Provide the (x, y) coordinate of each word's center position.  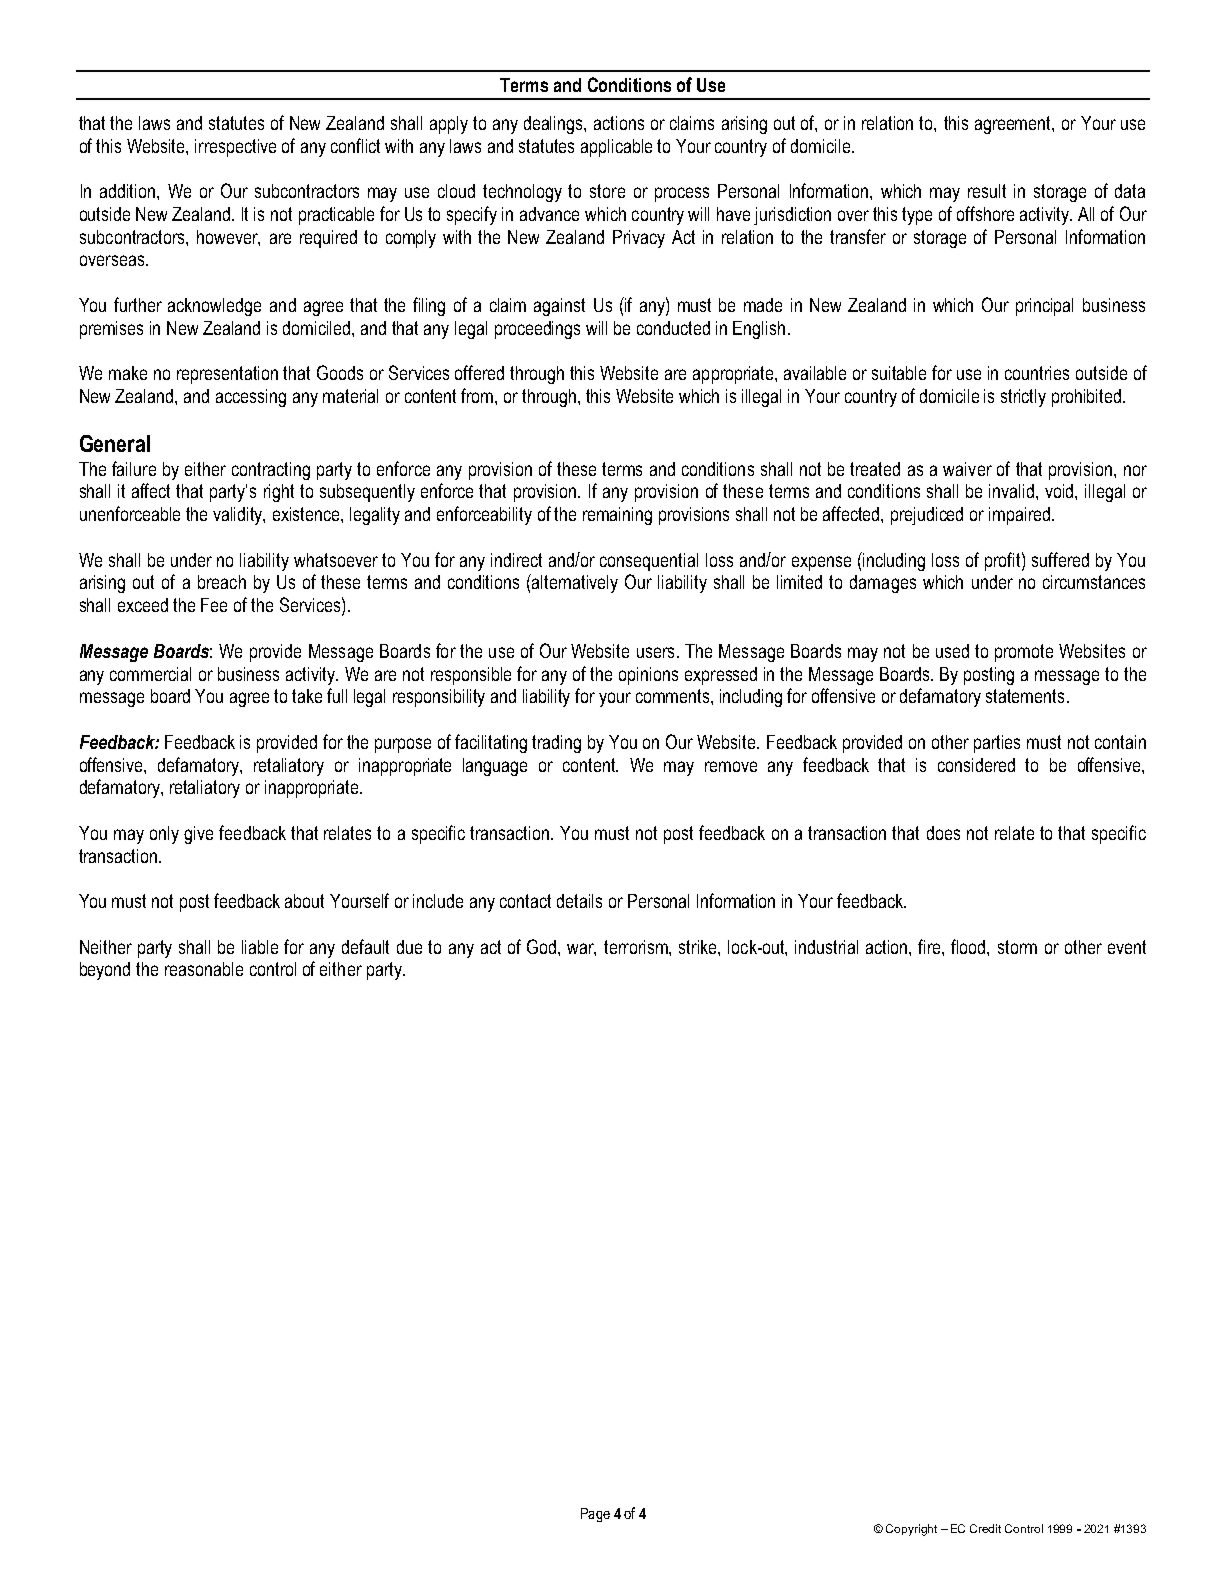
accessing (251, 398)
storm (1017, 947)
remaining (617, 516)
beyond (105, 971)
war (581, 949)
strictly (1023, 398)
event (1127, 947)
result (987, 191)
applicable (616, 148)
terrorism (637, 947)
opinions (648, 676)
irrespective (235, 148)
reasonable (204, 969)
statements (1025, 696)
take (307, 696)
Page (595, 1515)
